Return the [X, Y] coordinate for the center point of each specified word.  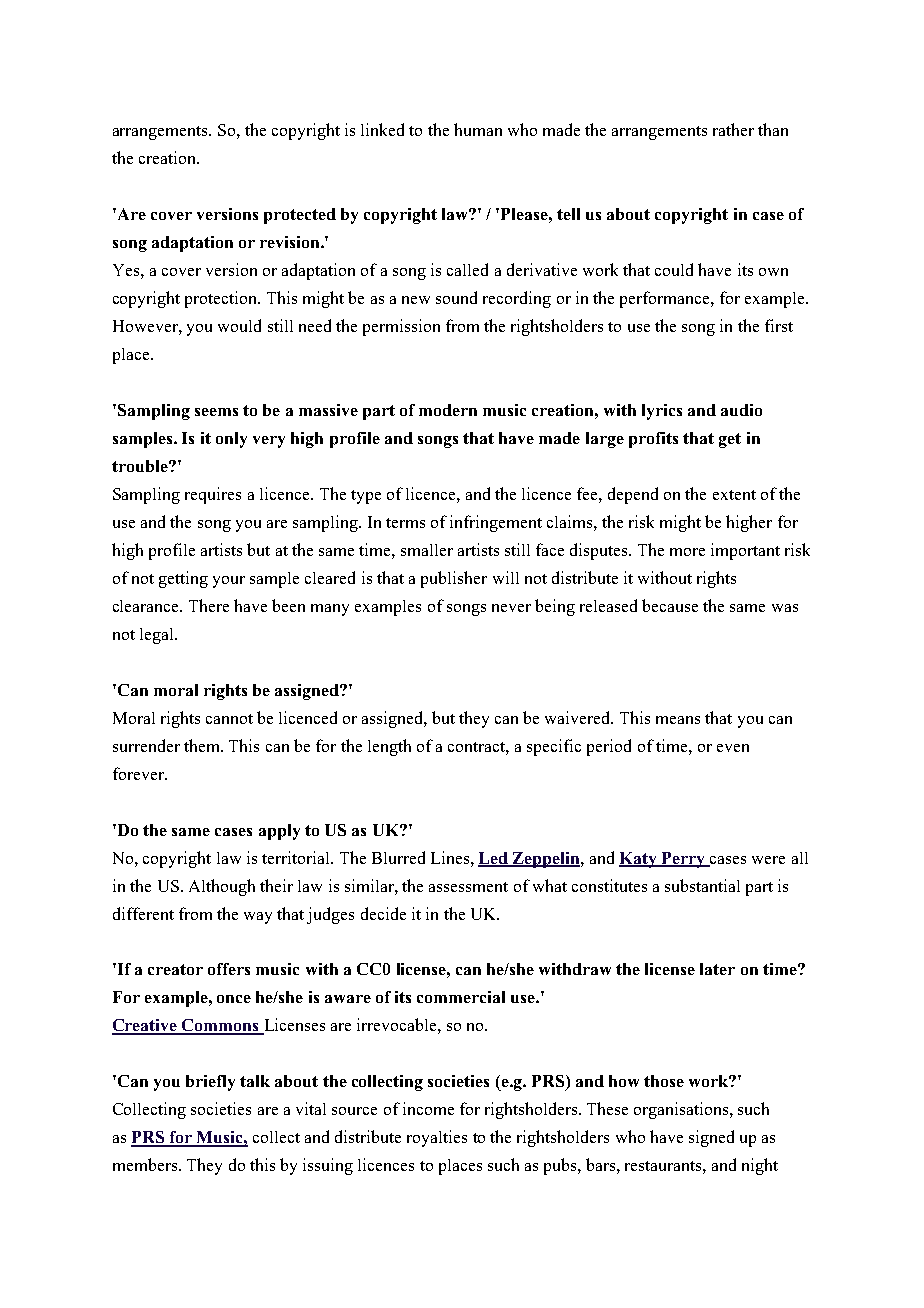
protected [300, 216]
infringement [496, 523]
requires [213, 495]
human [478, 129]
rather [733, 129]
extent [734, 495]
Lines [451, 857]
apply [279, 832]
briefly [210, 1083]
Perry [683, 860]
